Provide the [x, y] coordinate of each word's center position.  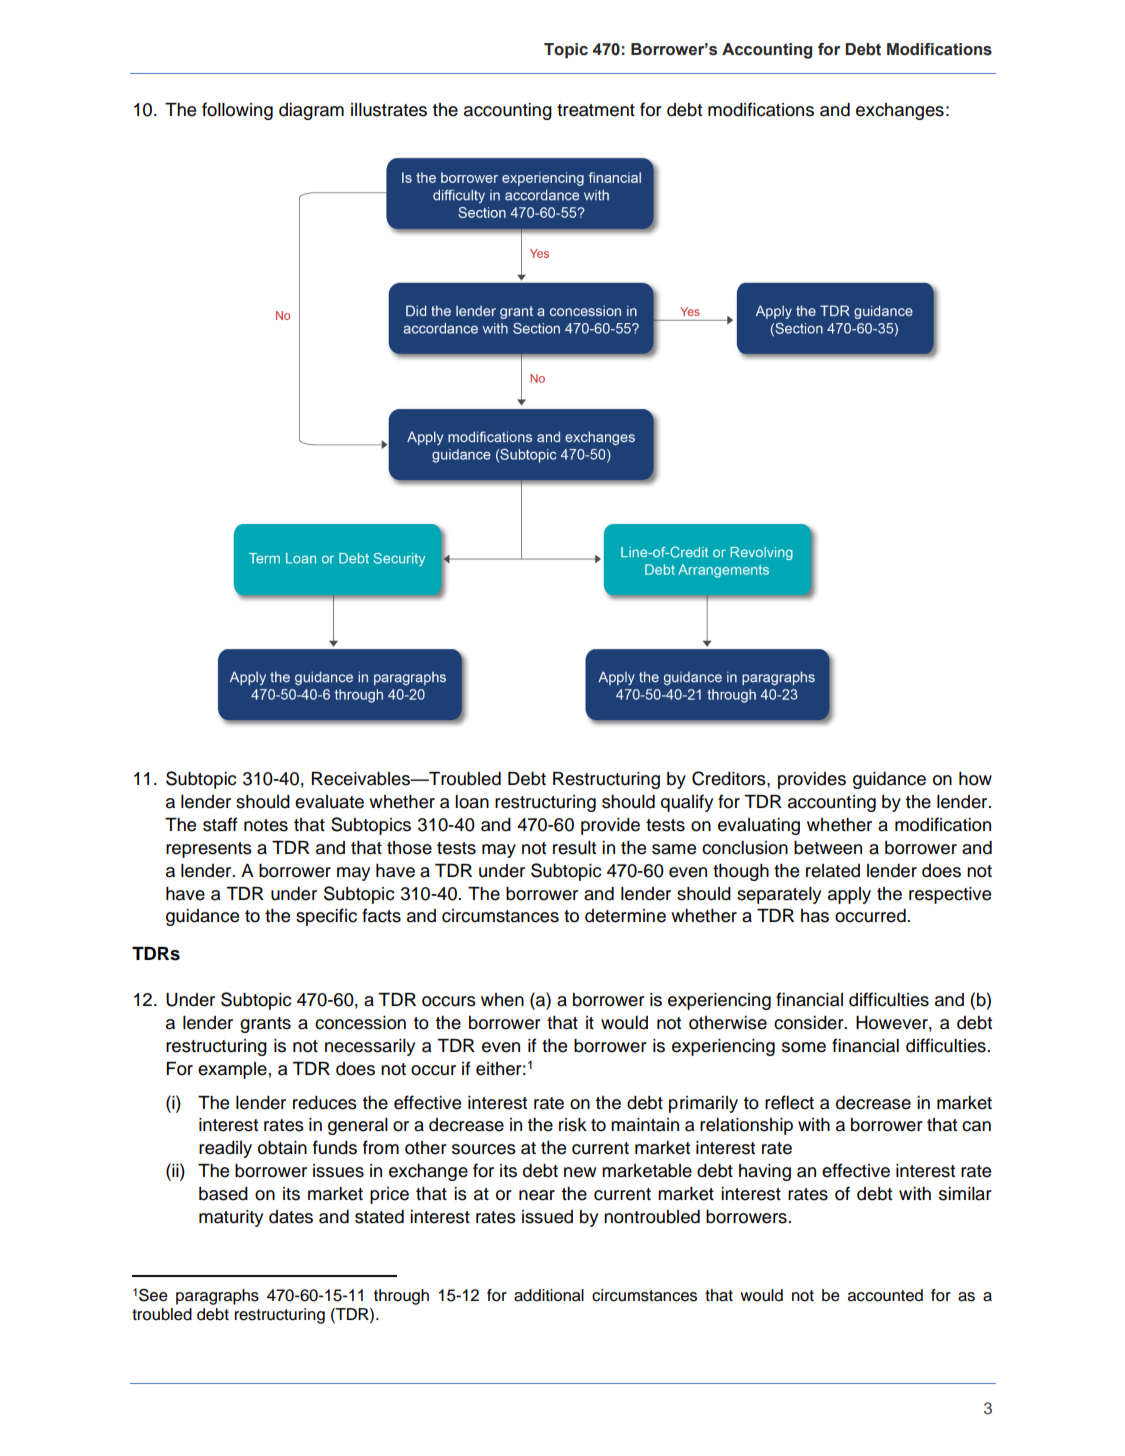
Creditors [730, 778]
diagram [311, 111]
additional [549, 1295]
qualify [687, 803]
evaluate [329, 802]
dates [291, 1217]
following [237, 111]
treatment [596, 110]
